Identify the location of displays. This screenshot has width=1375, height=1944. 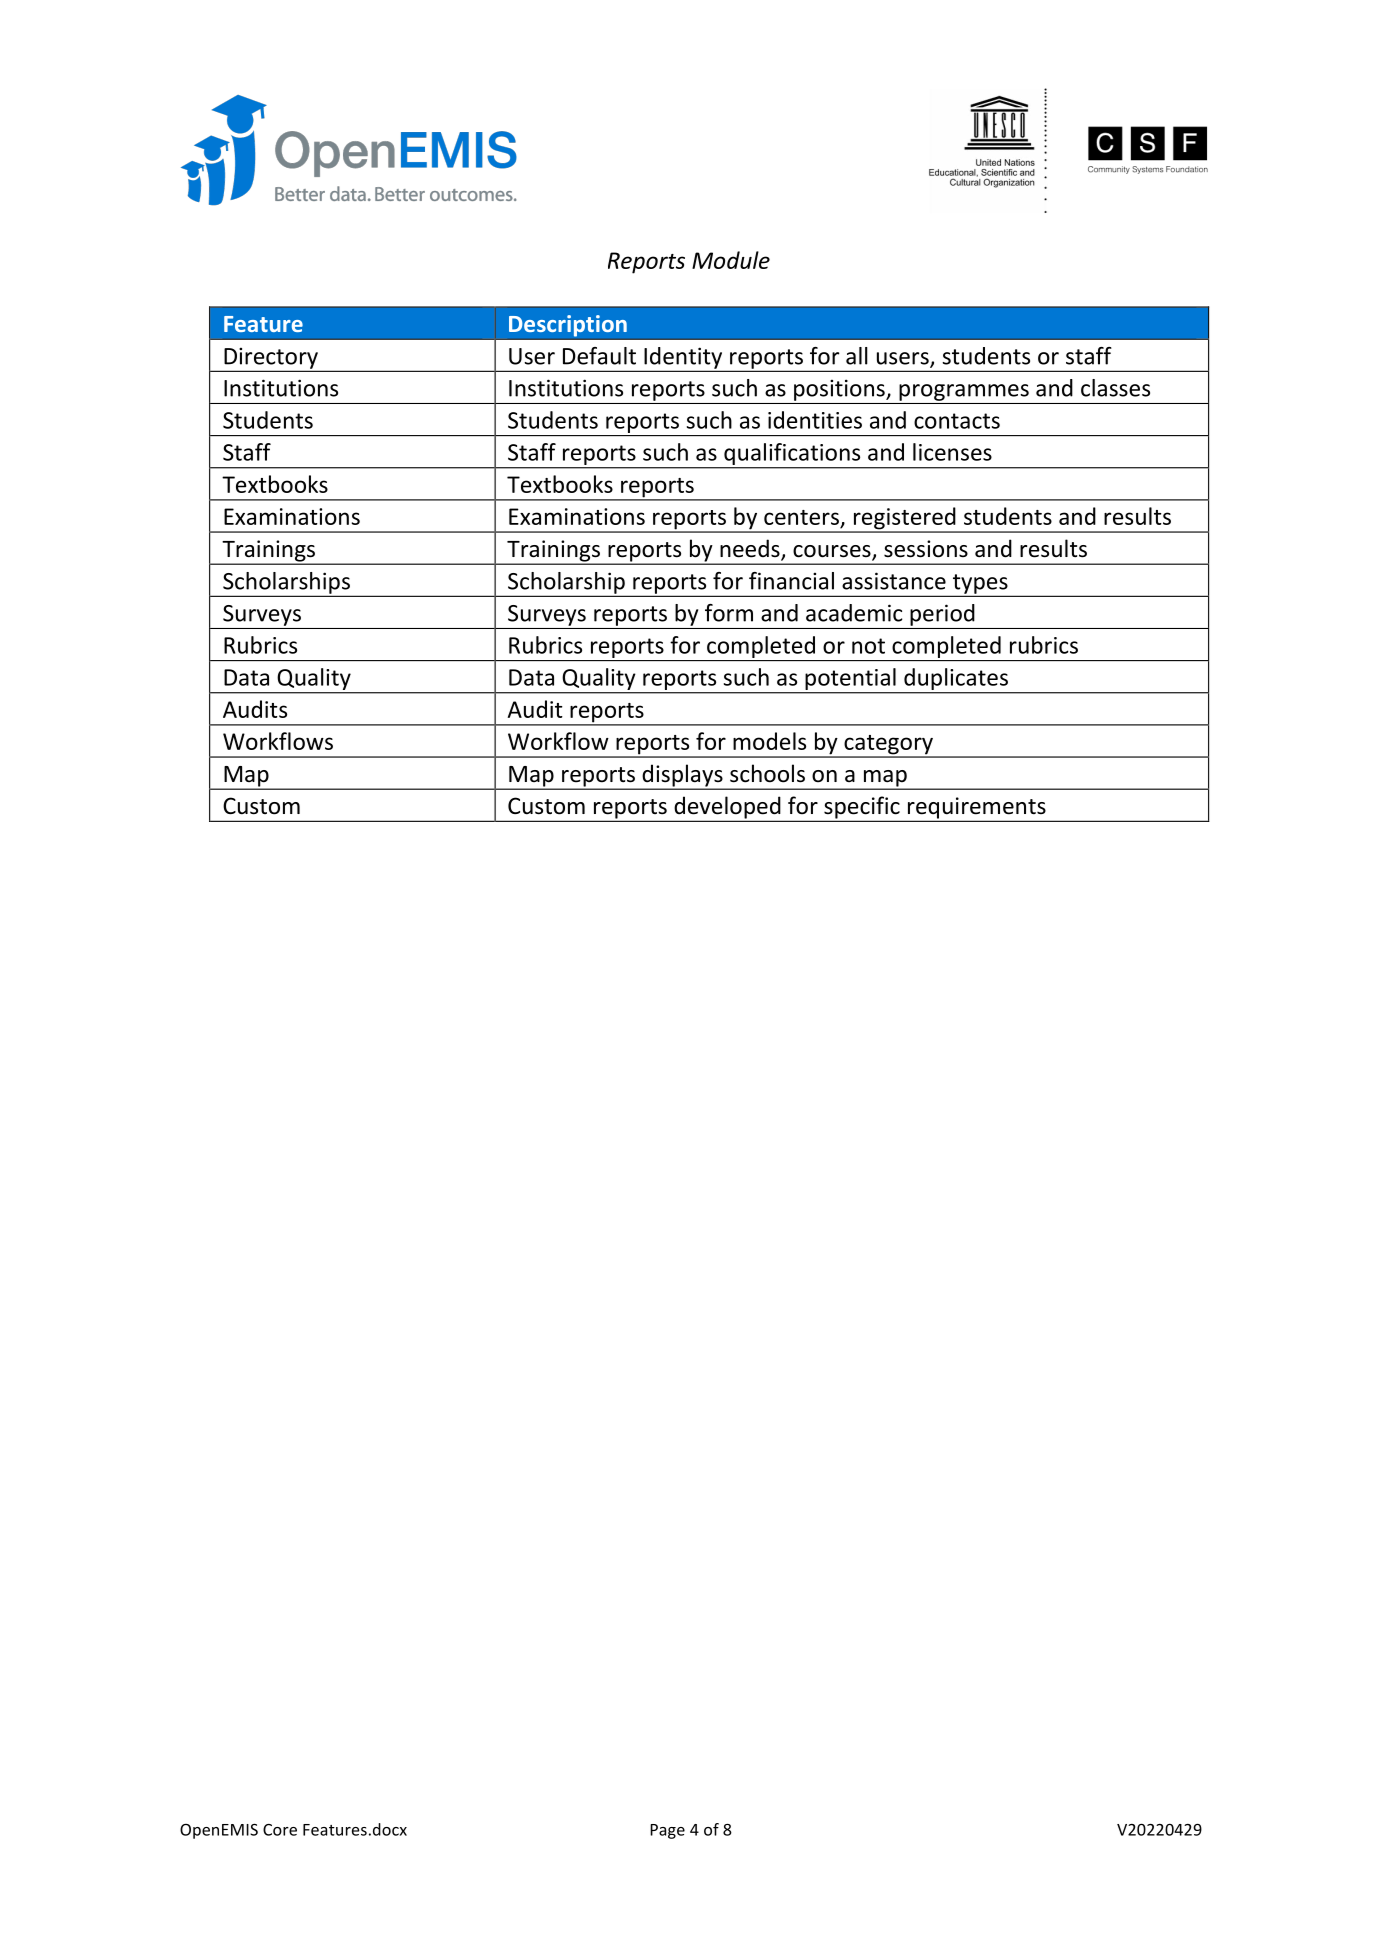
(682, 776).
